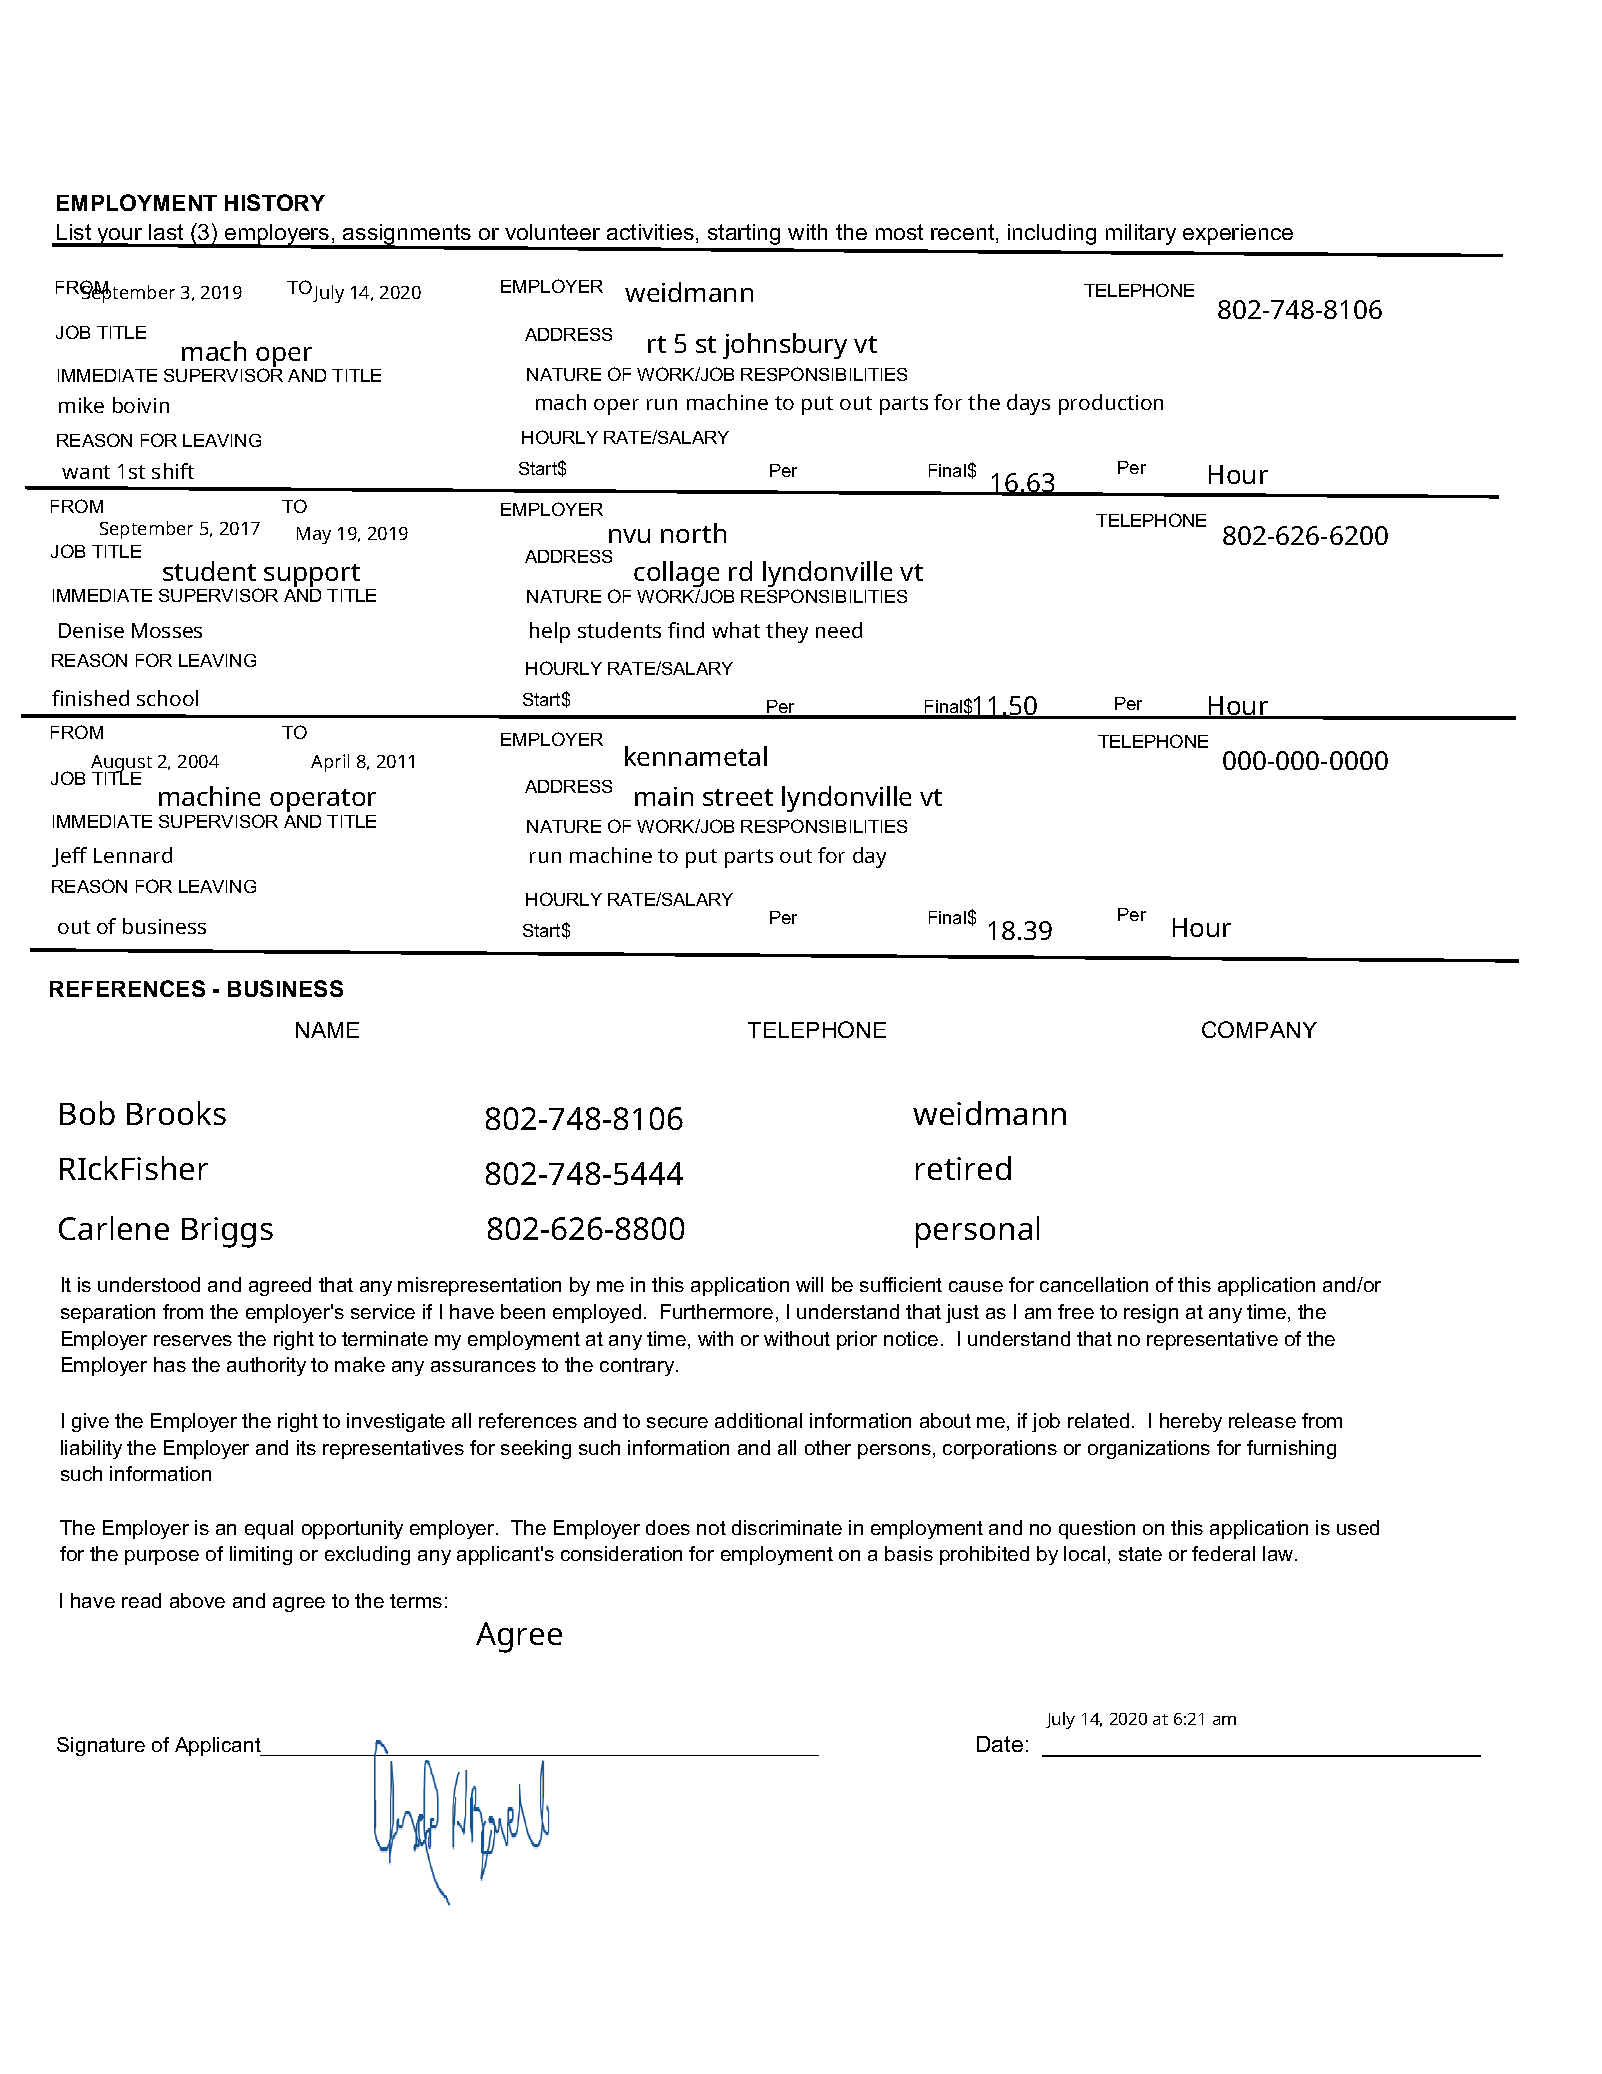  I want to click on Mosses, so click(167, 630).
